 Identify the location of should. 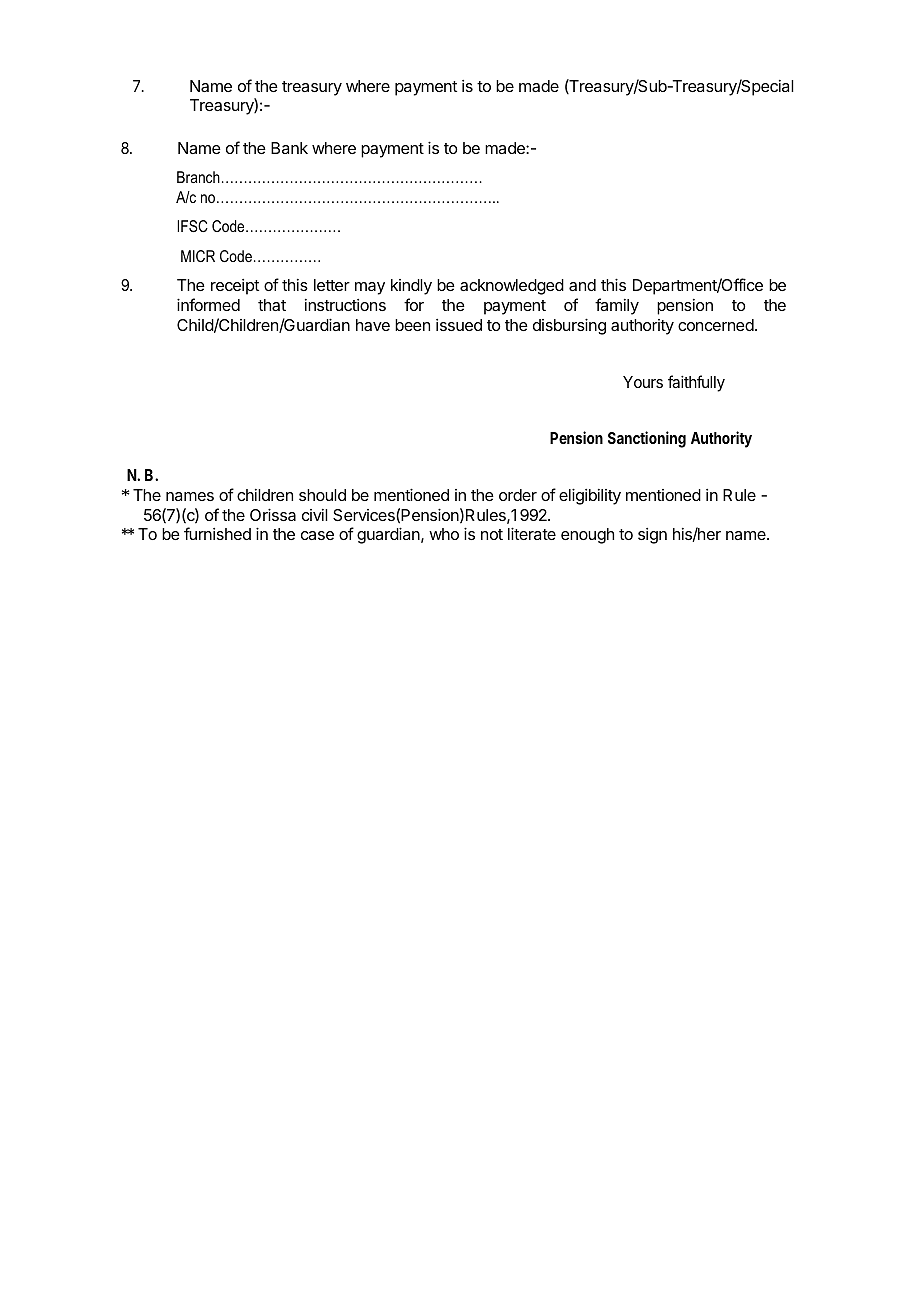
(322, 495).
